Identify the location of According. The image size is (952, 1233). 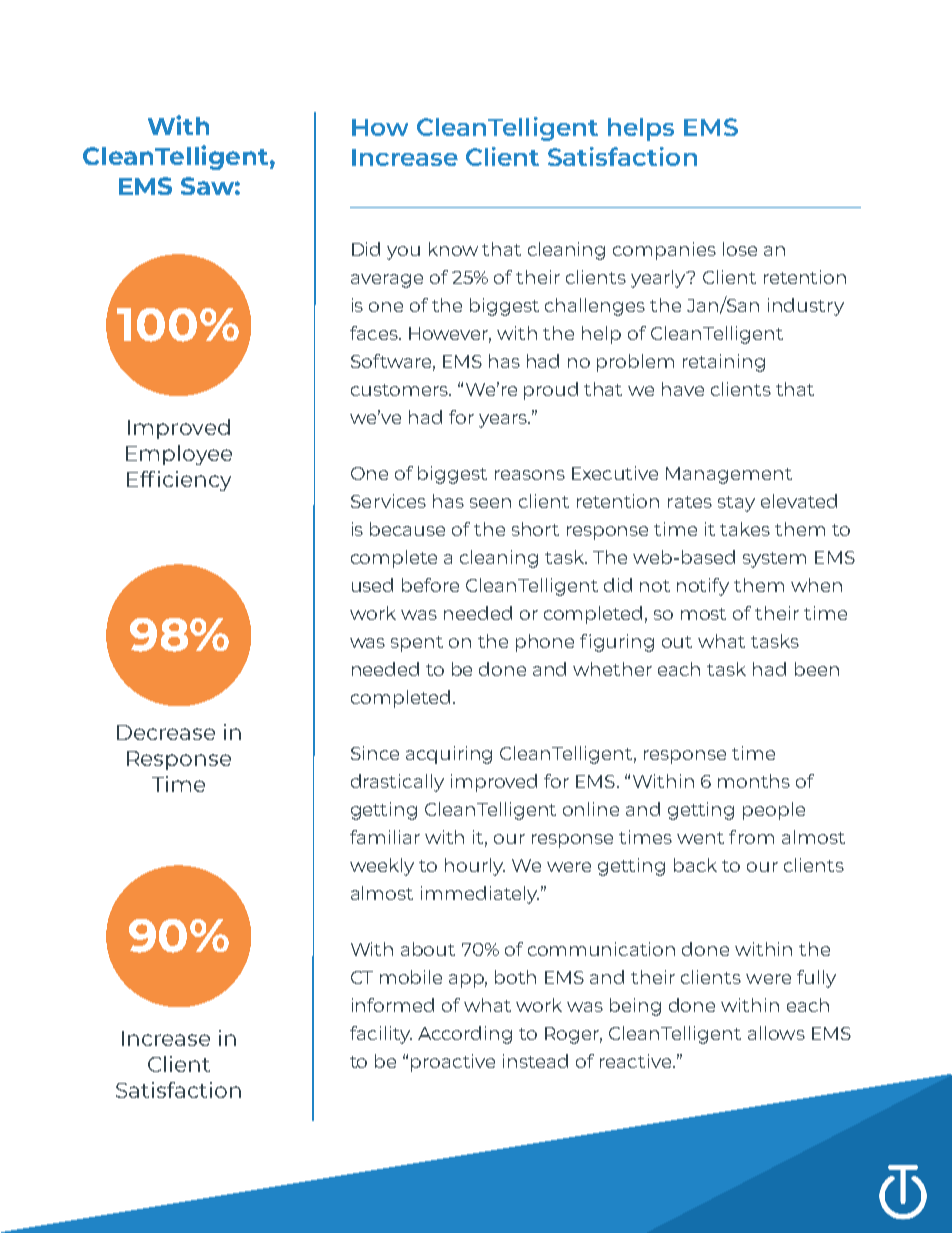
(465, 1035).
